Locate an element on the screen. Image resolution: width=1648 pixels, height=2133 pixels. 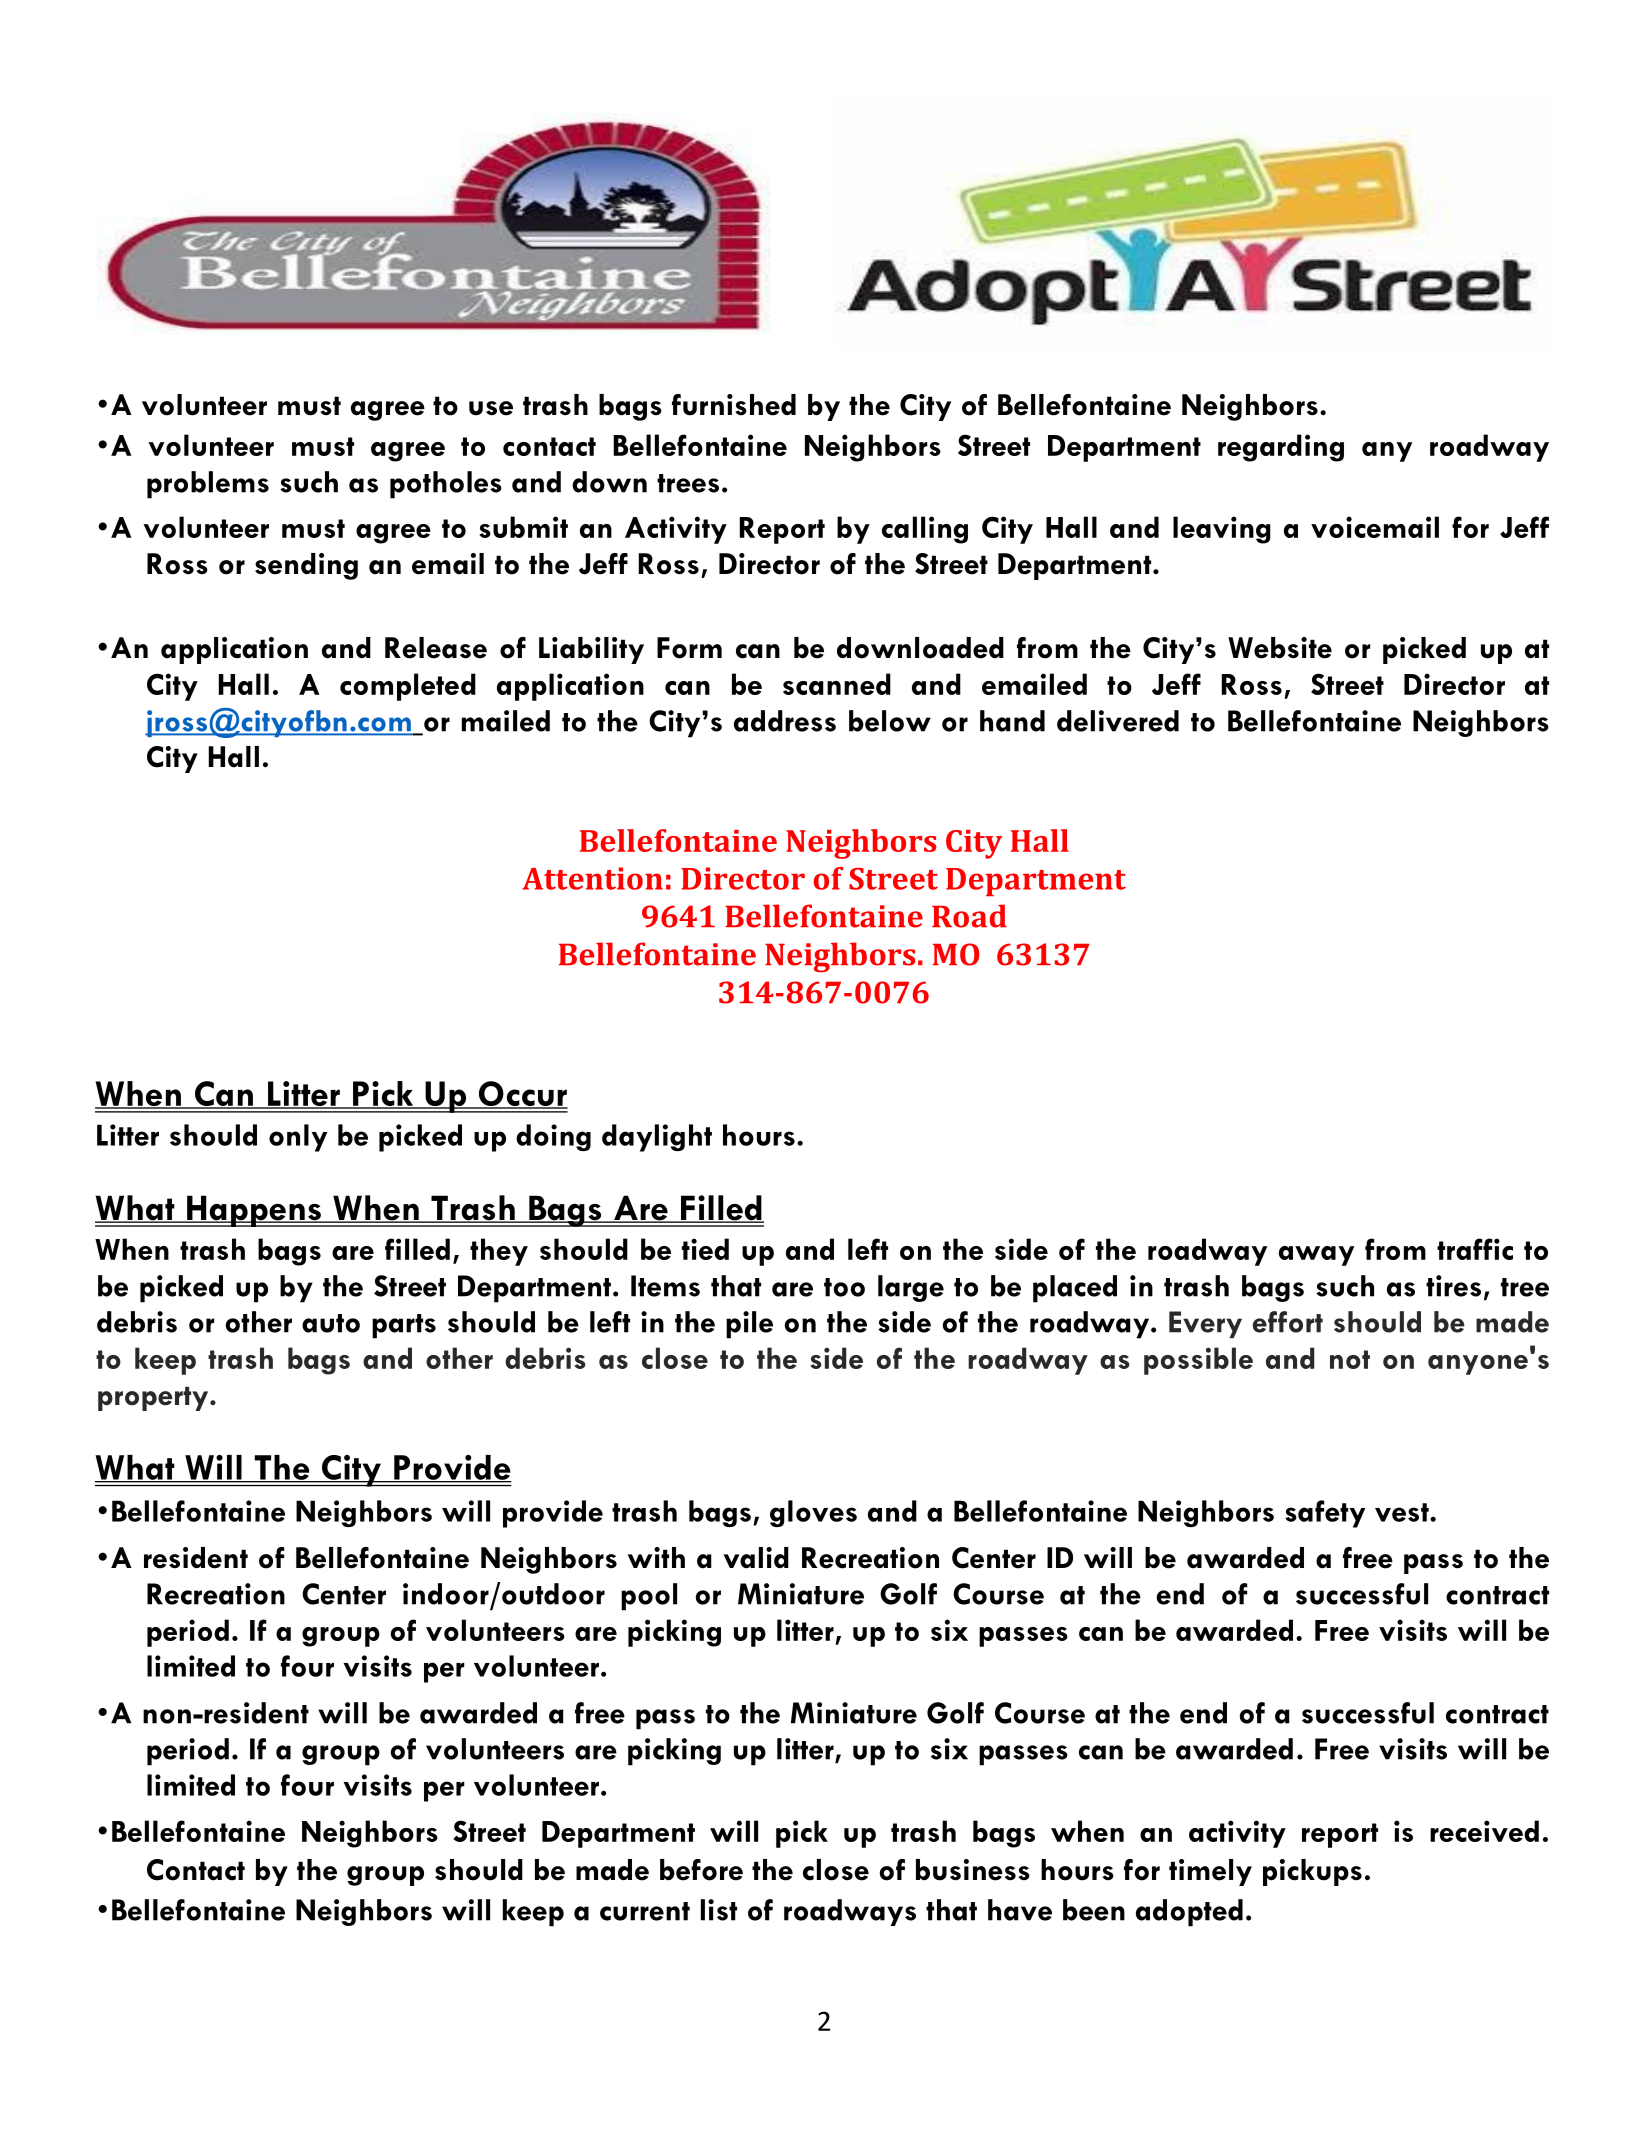
problems is located at coordinates (208, 485).
